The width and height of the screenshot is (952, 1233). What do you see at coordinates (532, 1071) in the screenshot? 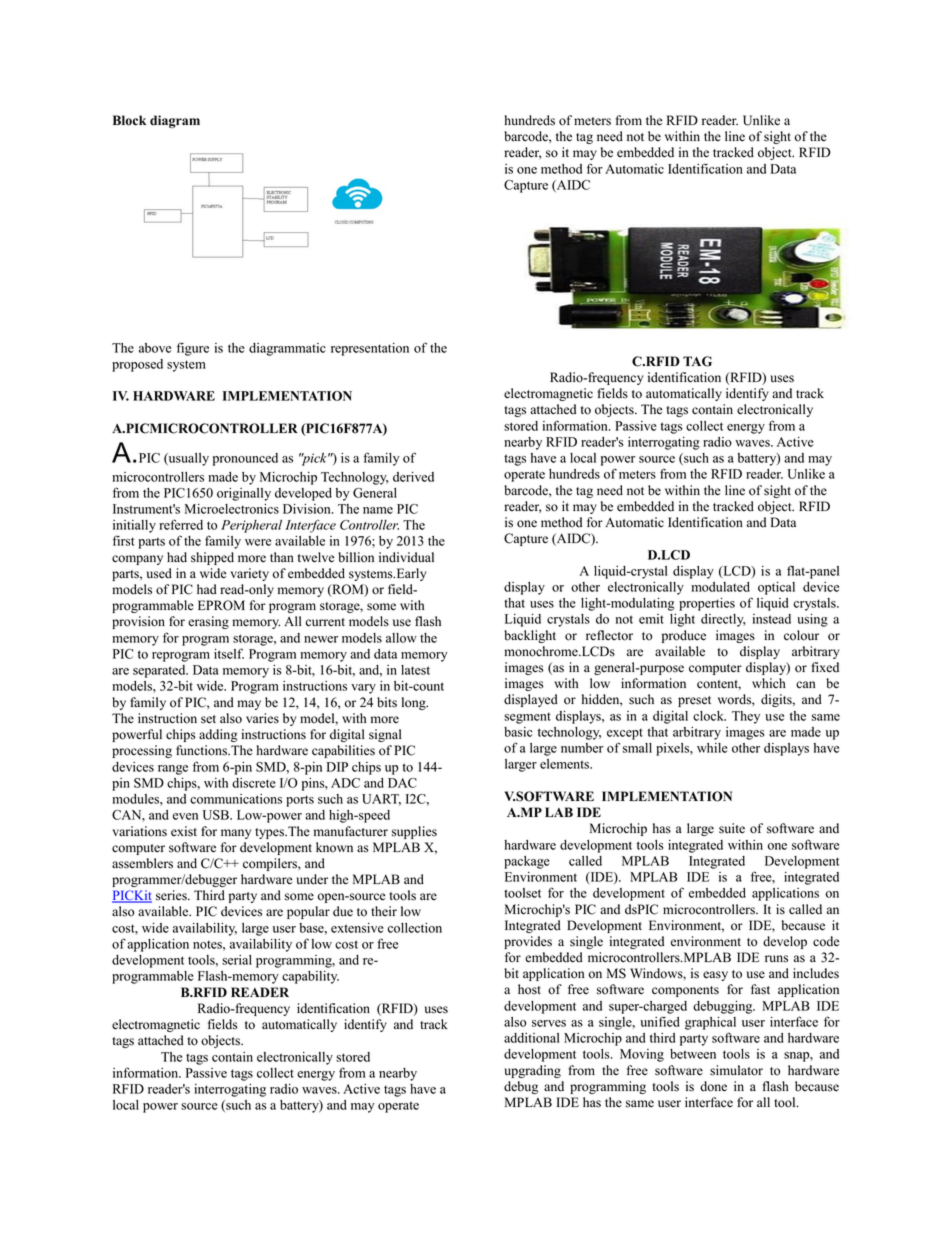
I see `upgrading` at bounding box center [532, 1071].
